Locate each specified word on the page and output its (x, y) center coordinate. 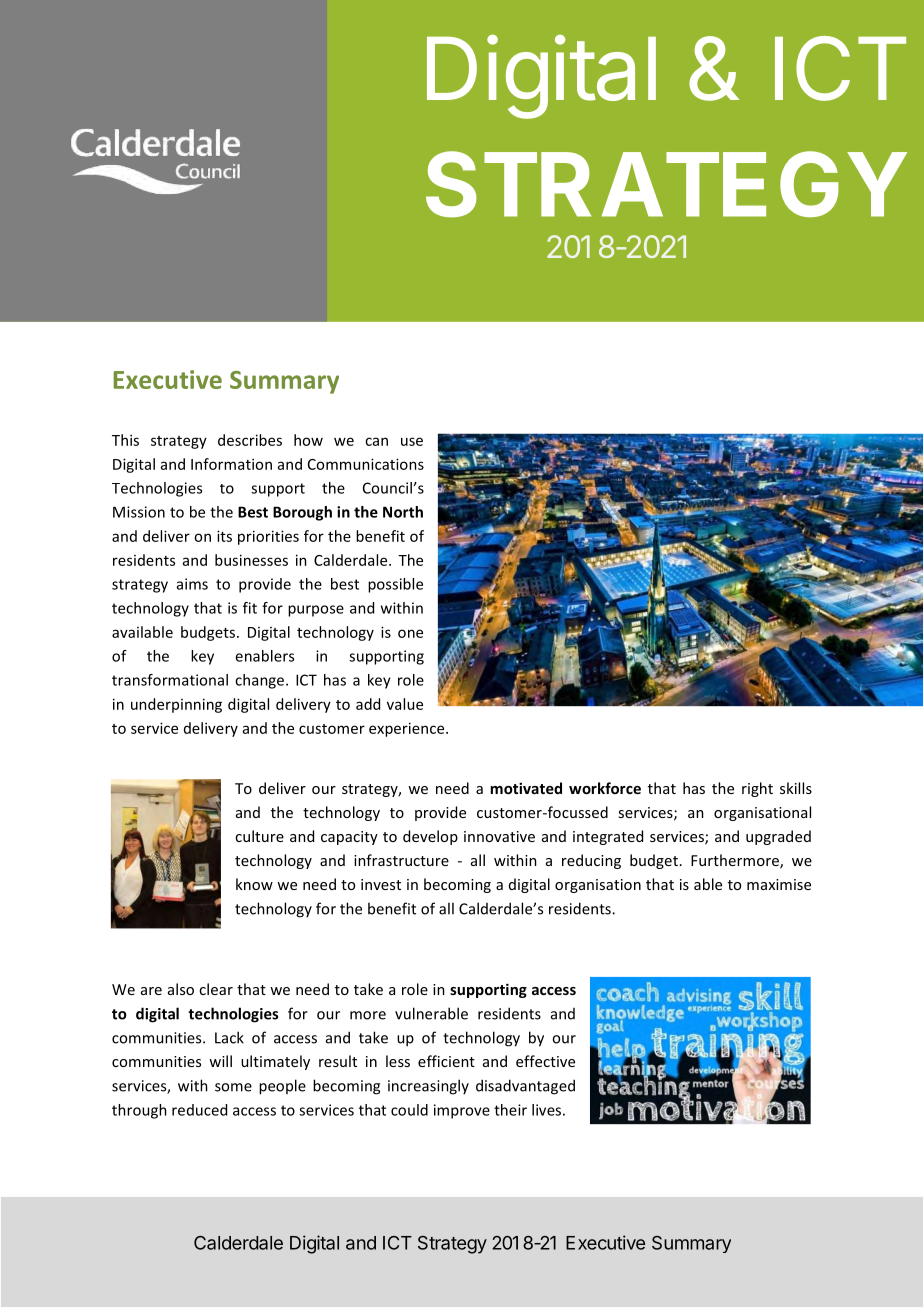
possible (395, 585)
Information (231, 464)
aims (192, 584)
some (233, 1087)
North (403, 512)
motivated (526, 788)
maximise (779, 884)
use (412, 441)
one (410, 633)
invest (381, 884)
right (757, 789)
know (254, 884)
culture (259, 836)
